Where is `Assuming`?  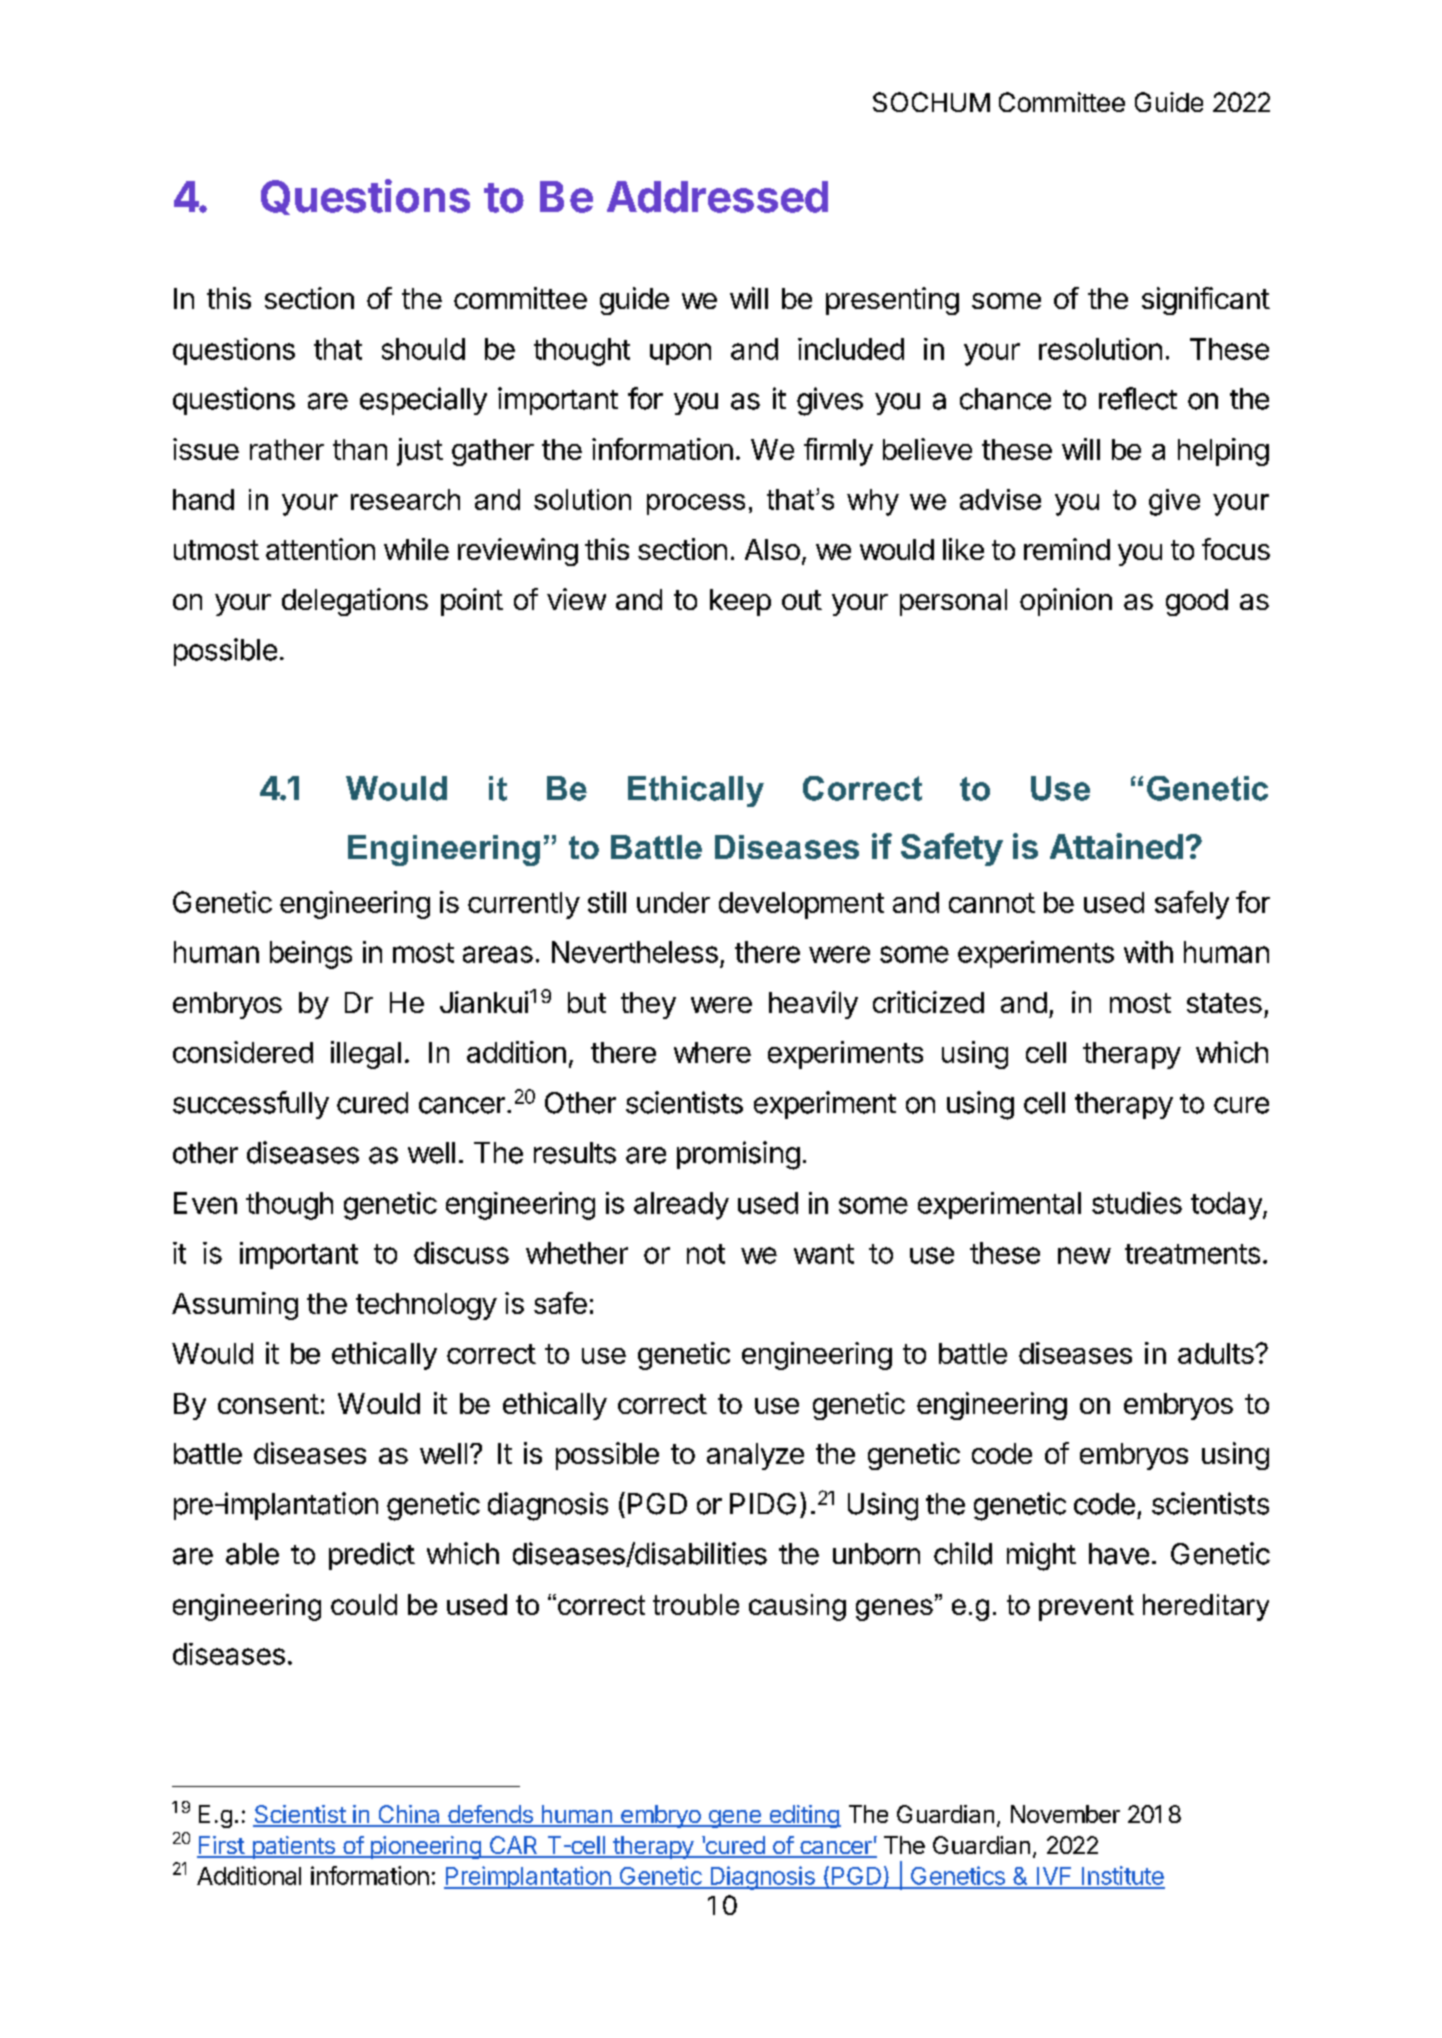
Assuming is located at coordinates (235, 1306).
